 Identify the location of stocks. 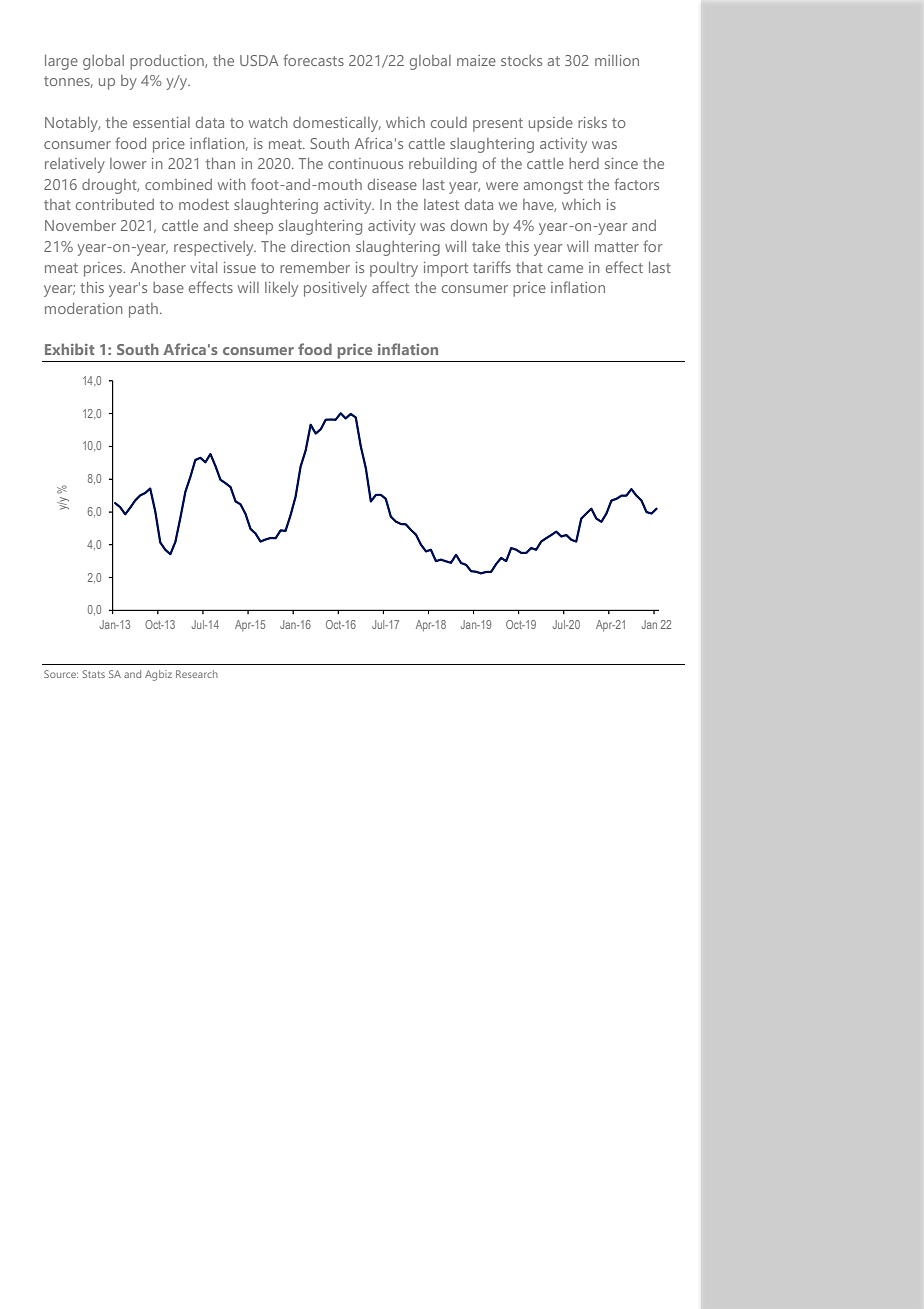
(521, 60).
